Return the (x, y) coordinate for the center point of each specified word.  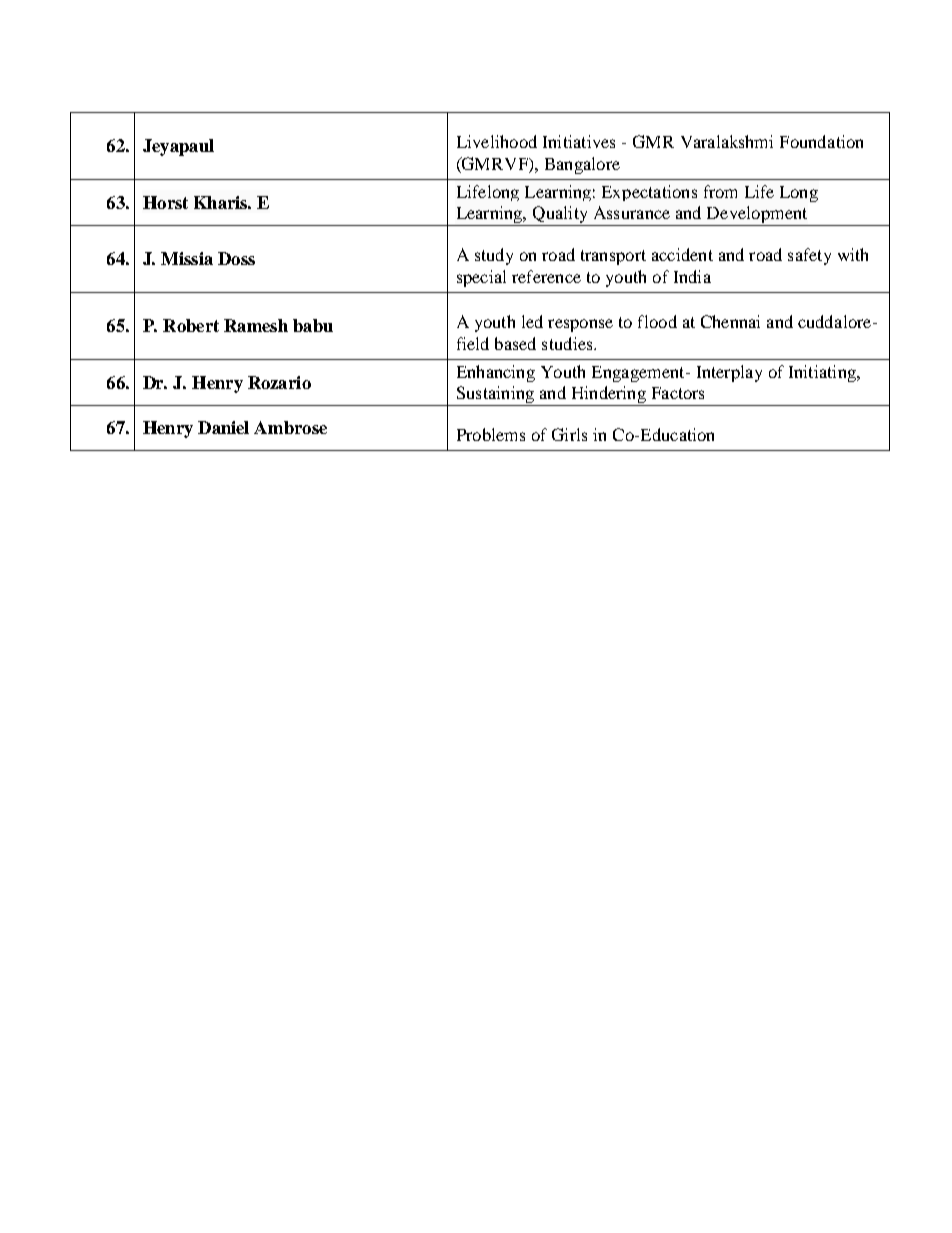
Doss (236, 258)
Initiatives (579, 141)
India (692, 276)
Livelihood (497, 141)
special (481, 278)
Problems (491, 434)
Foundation (821, 141)
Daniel (223, 427)
